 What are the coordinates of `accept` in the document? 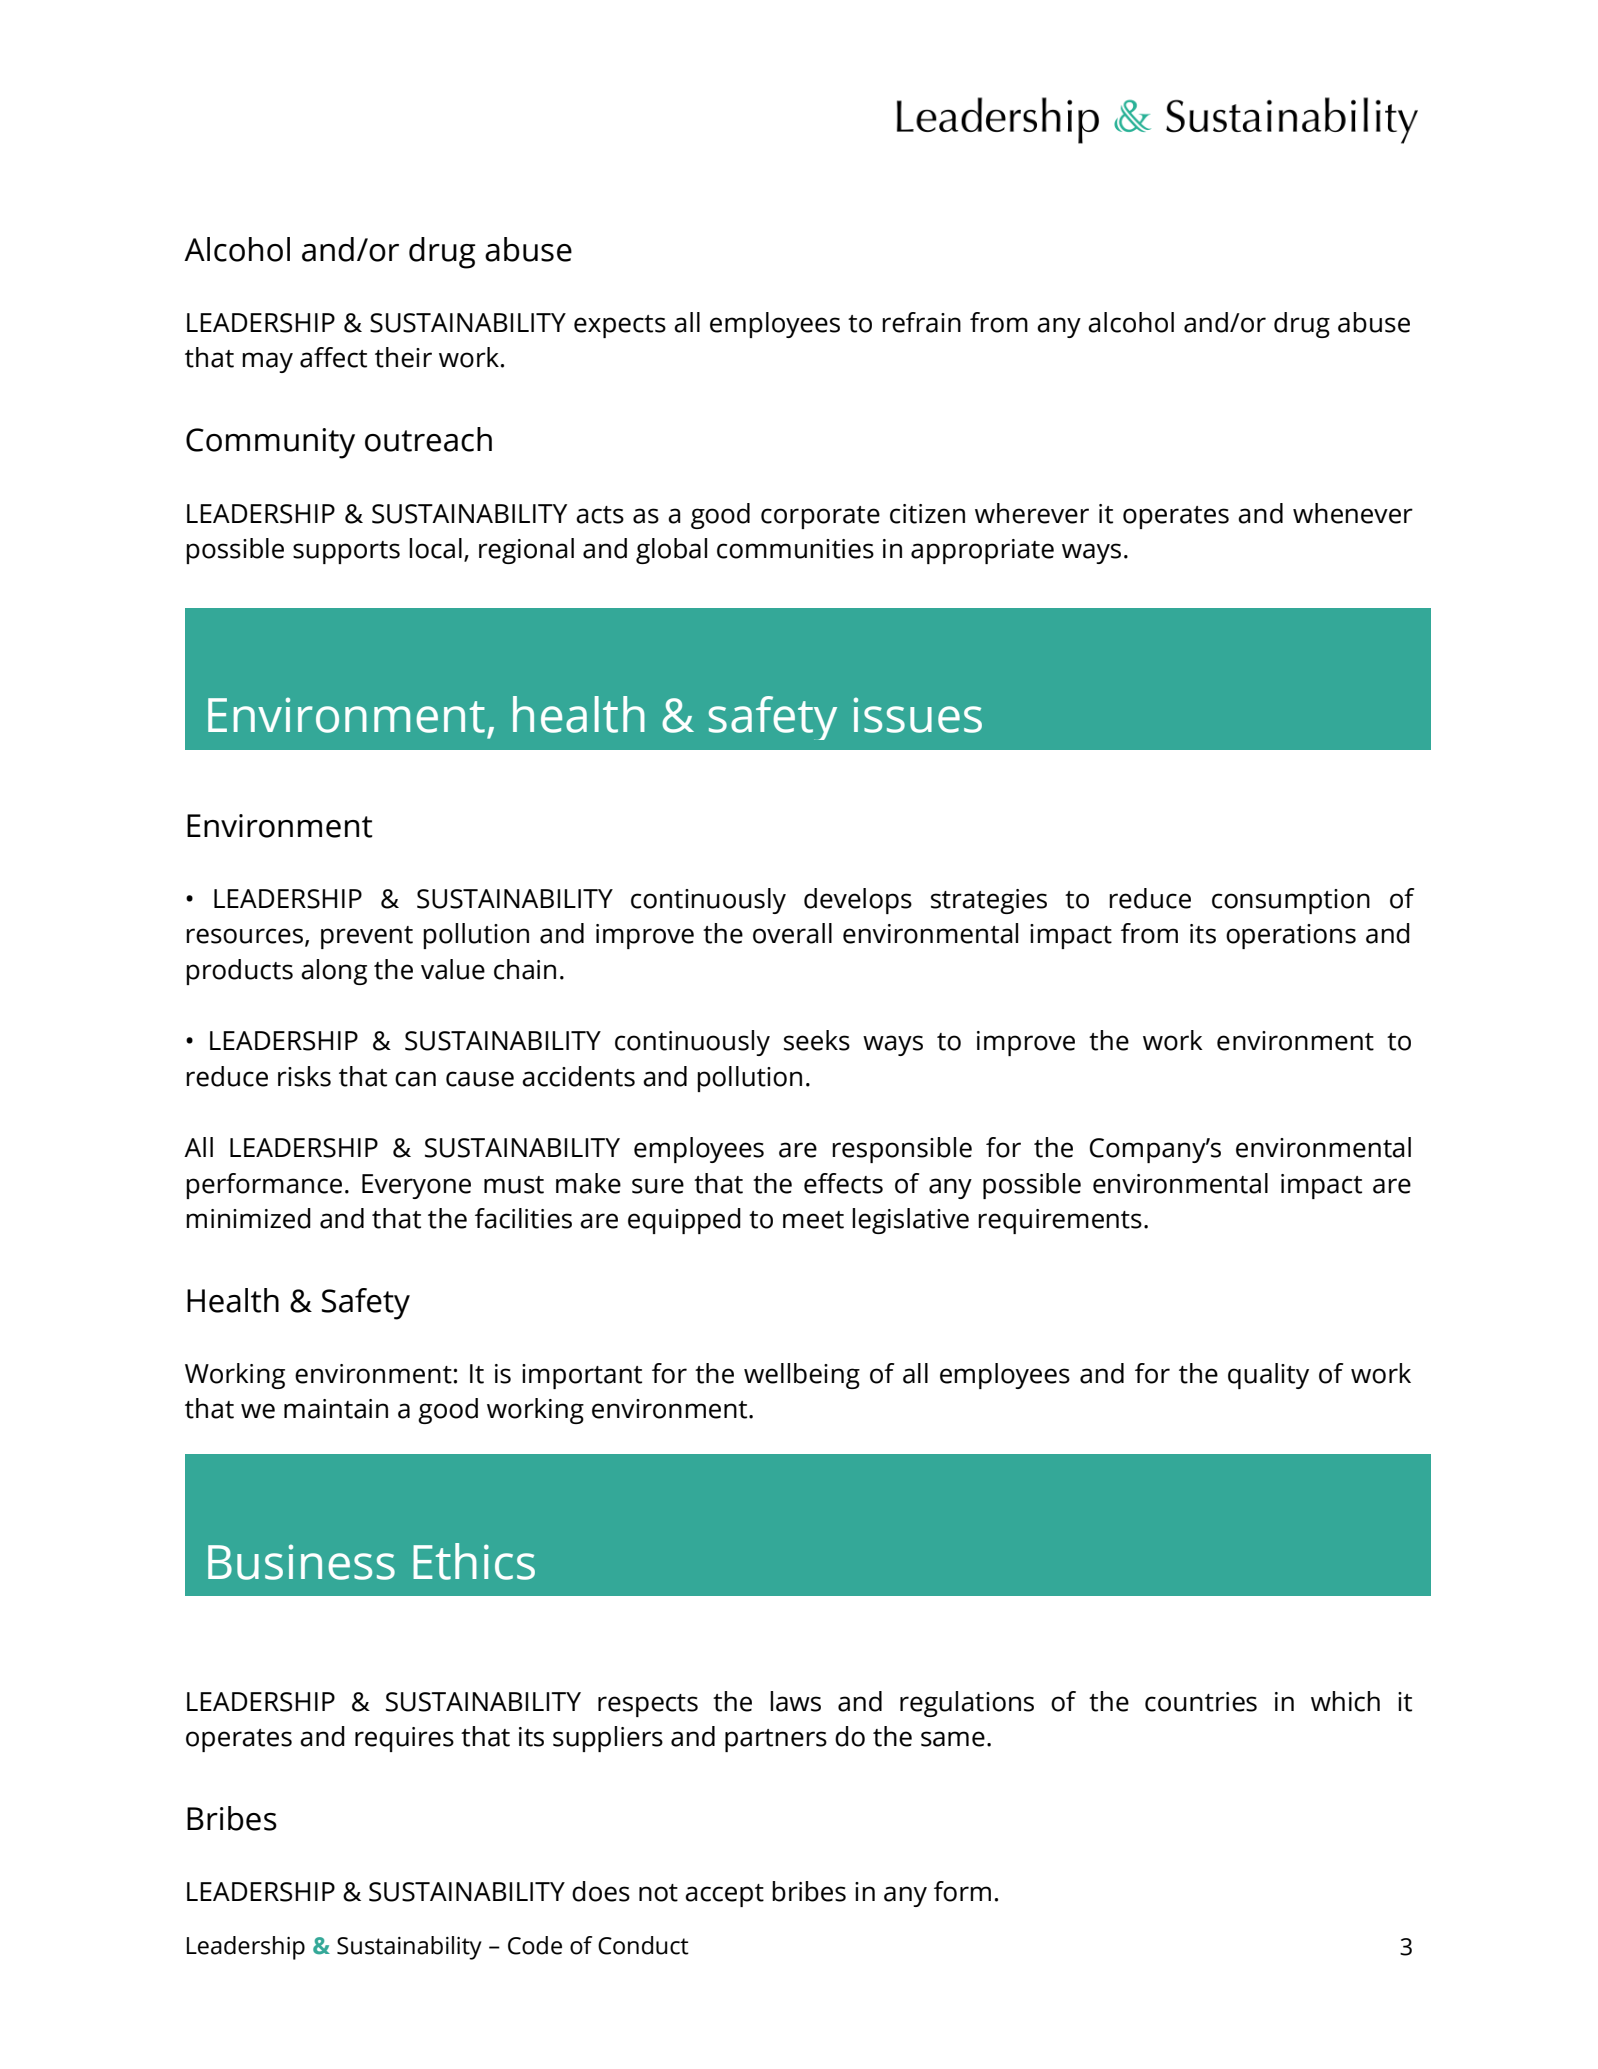 It's located at (724, 1895).
